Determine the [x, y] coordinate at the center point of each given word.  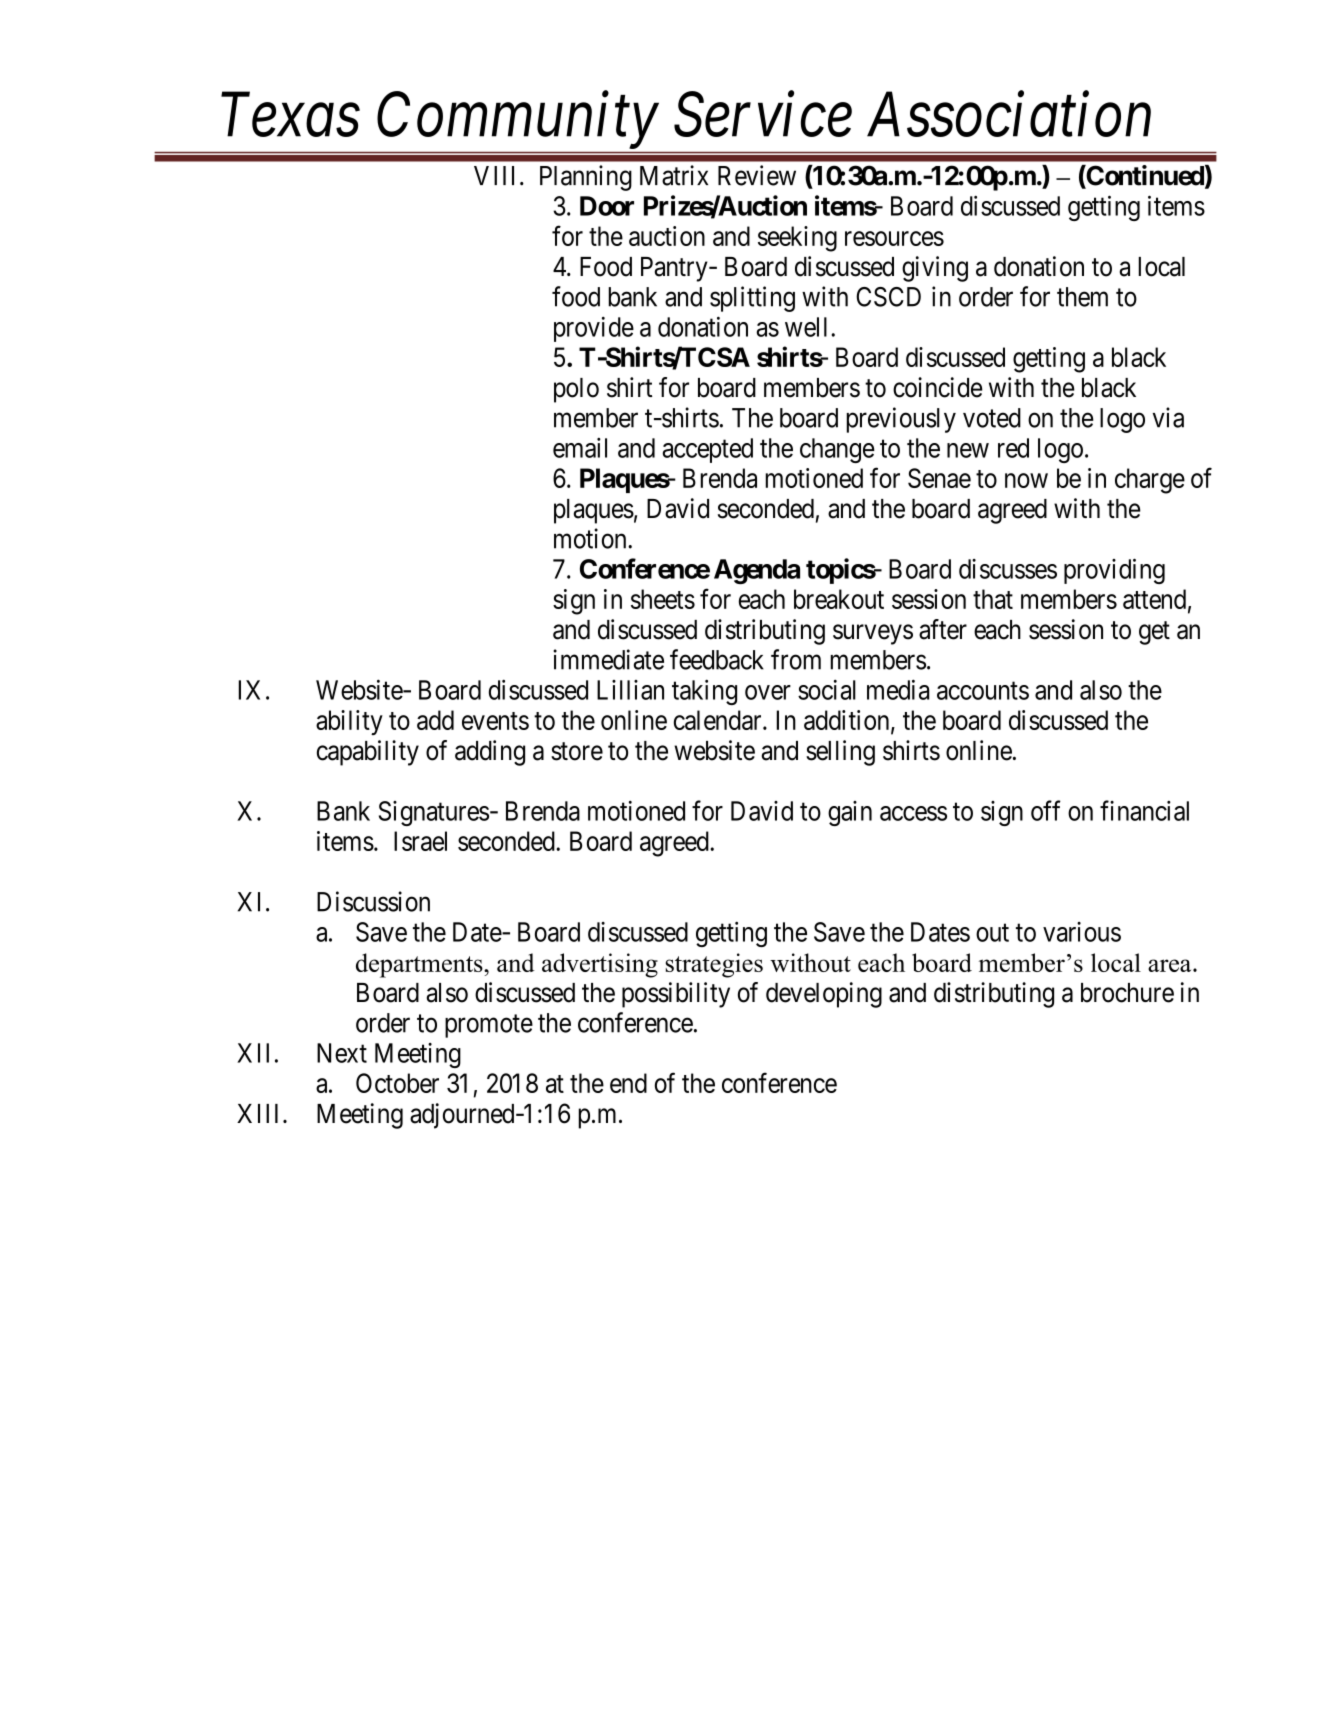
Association [1009, 115]
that [993, 599]
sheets [663, 599]
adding [490, 753]
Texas [290, 115]
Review [757, 175]
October [397, 1083]
